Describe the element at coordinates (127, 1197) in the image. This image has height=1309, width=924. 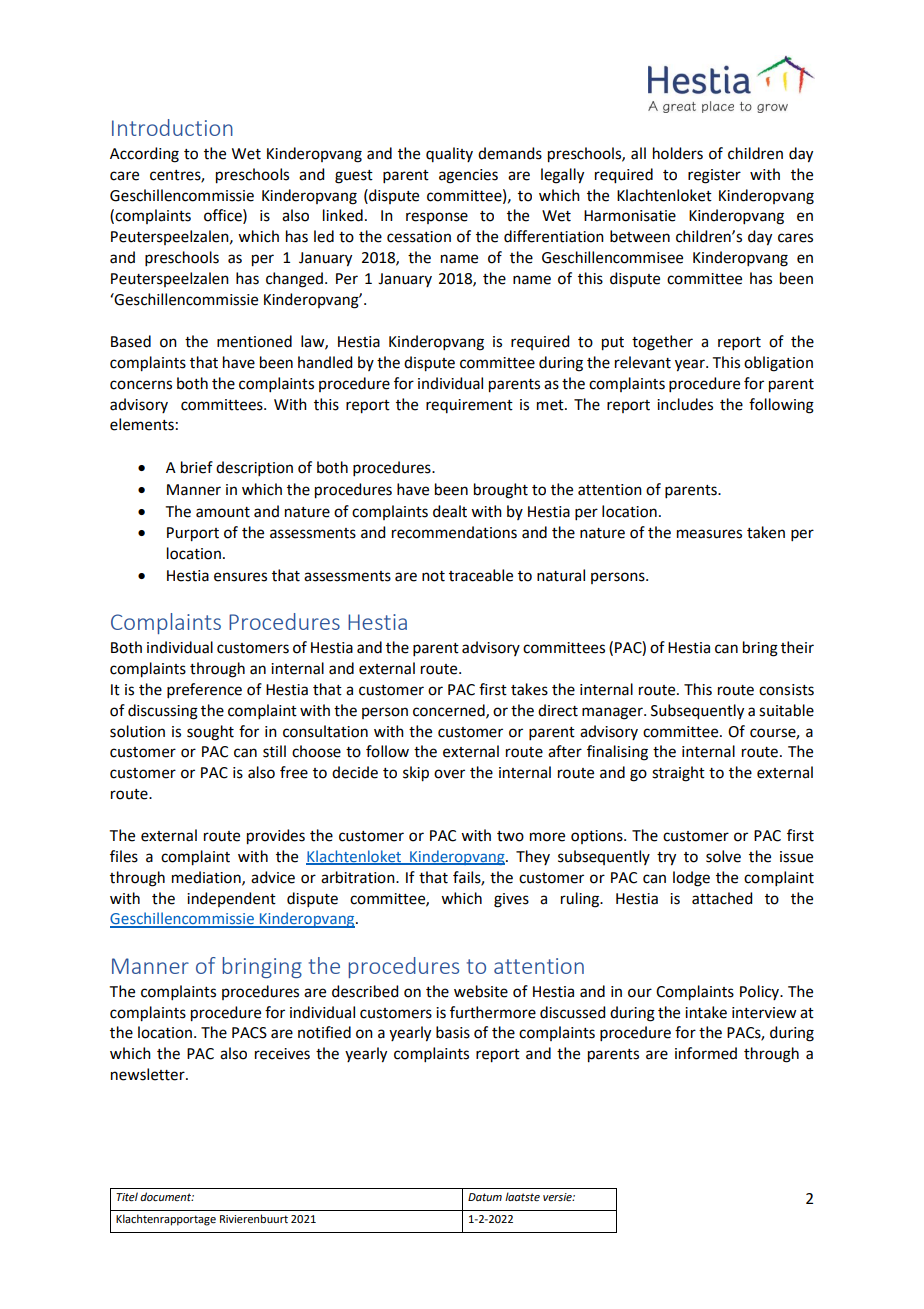
I see `Titel` at that location.
